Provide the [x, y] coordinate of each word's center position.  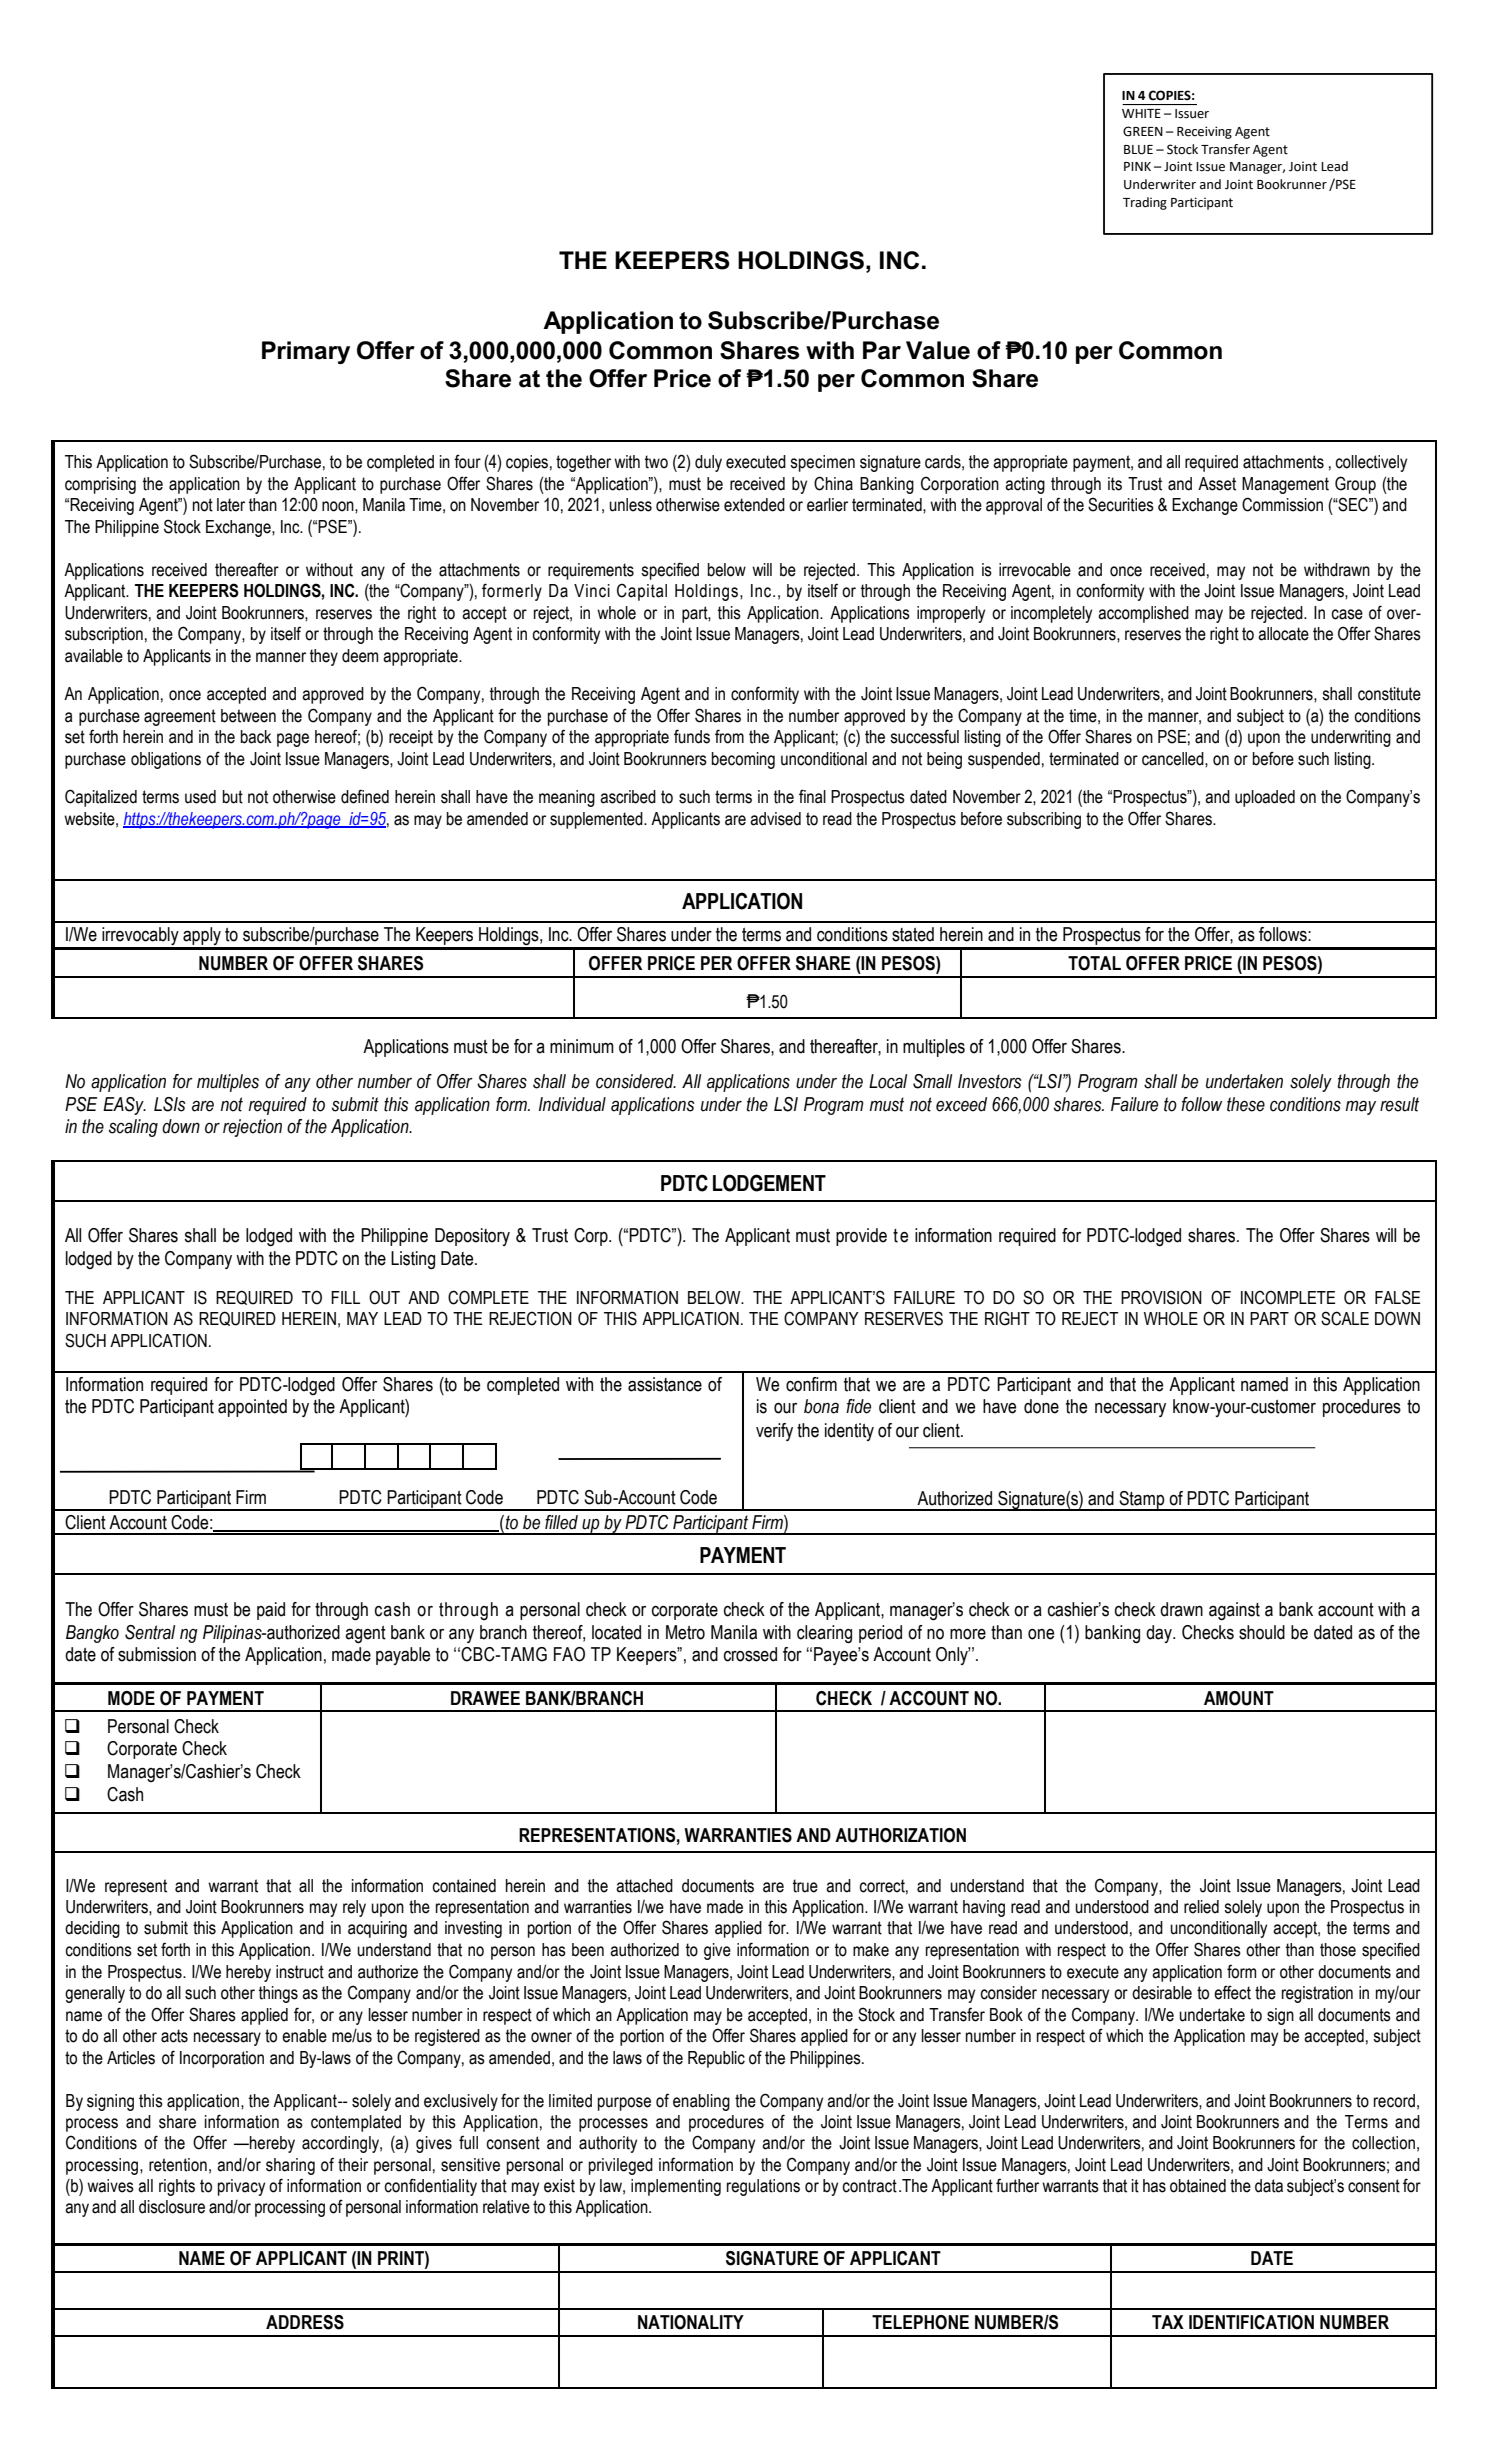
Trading [1145, 203]
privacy [241, 2187]
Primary [306, 352]
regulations [763, 2187]
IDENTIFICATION [1251, 2322]
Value [938, 350]
